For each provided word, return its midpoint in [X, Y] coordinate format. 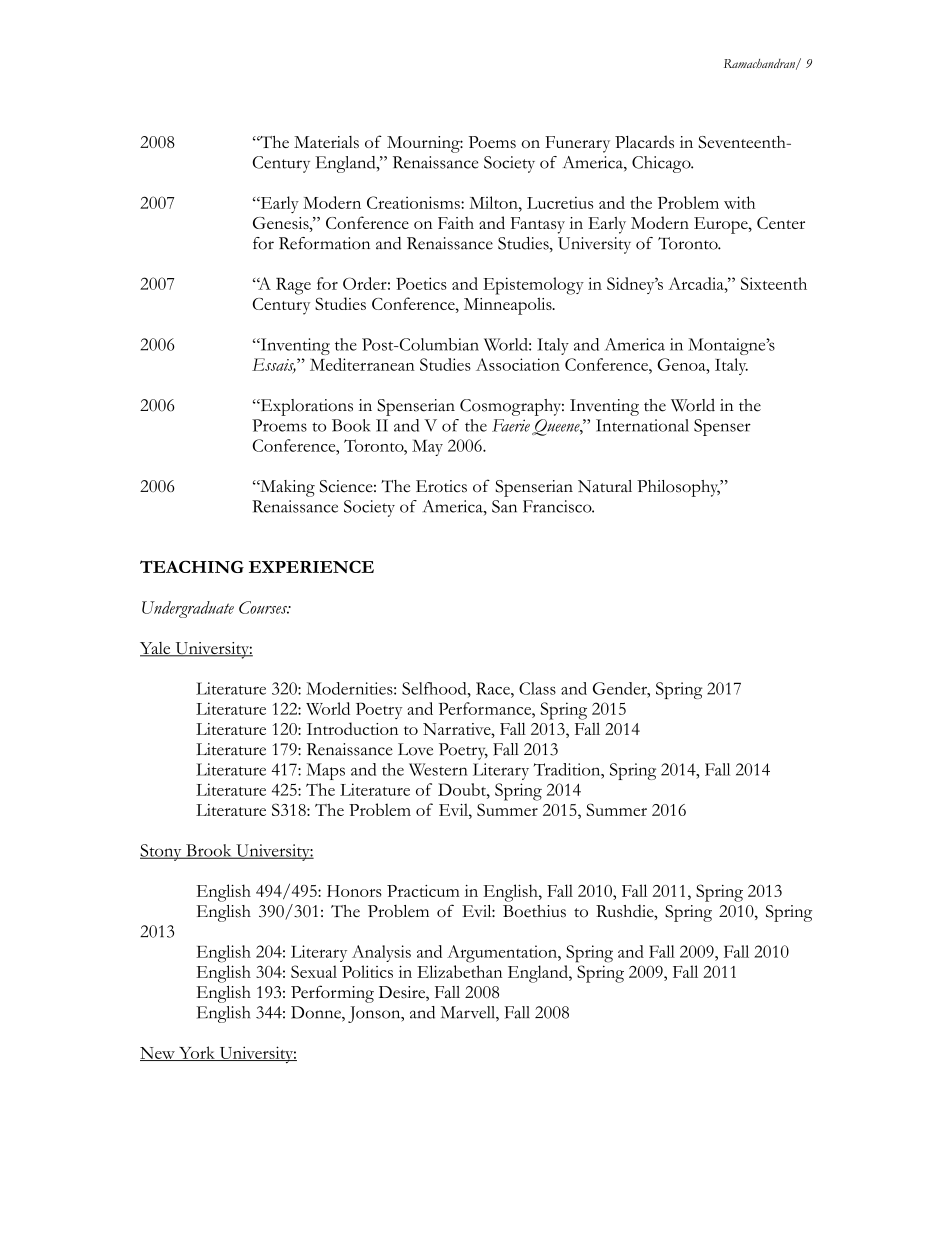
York [197, 1053]
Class [537, 688]
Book [351, 425]
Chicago [662, 164]
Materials [326, 142]
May [427, 447]
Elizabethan [459, 971]
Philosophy [679, 488]
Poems [492, 142]
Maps [325, 771]
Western [438, 769]
